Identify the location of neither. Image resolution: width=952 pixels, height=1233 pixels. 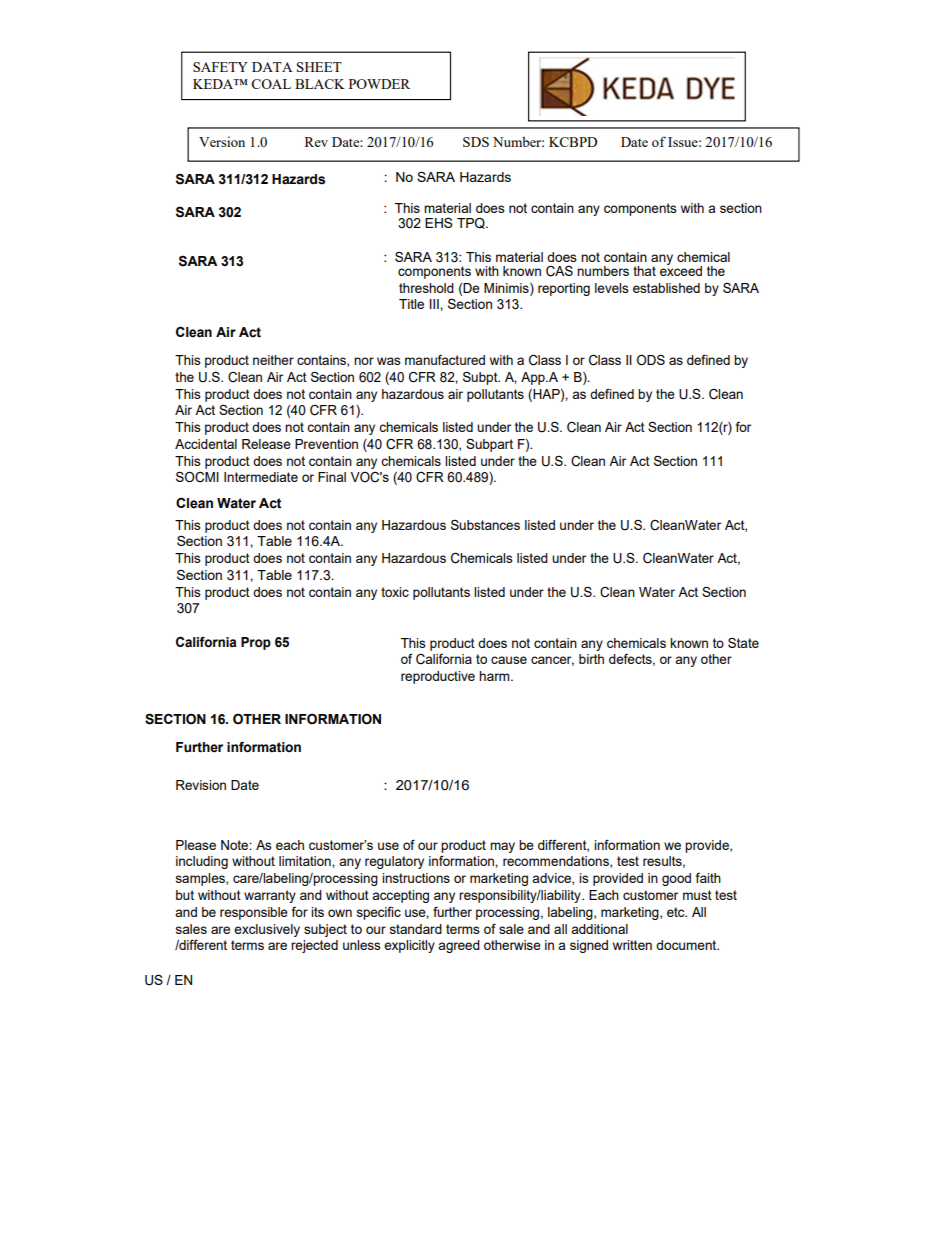
(273, 360).
